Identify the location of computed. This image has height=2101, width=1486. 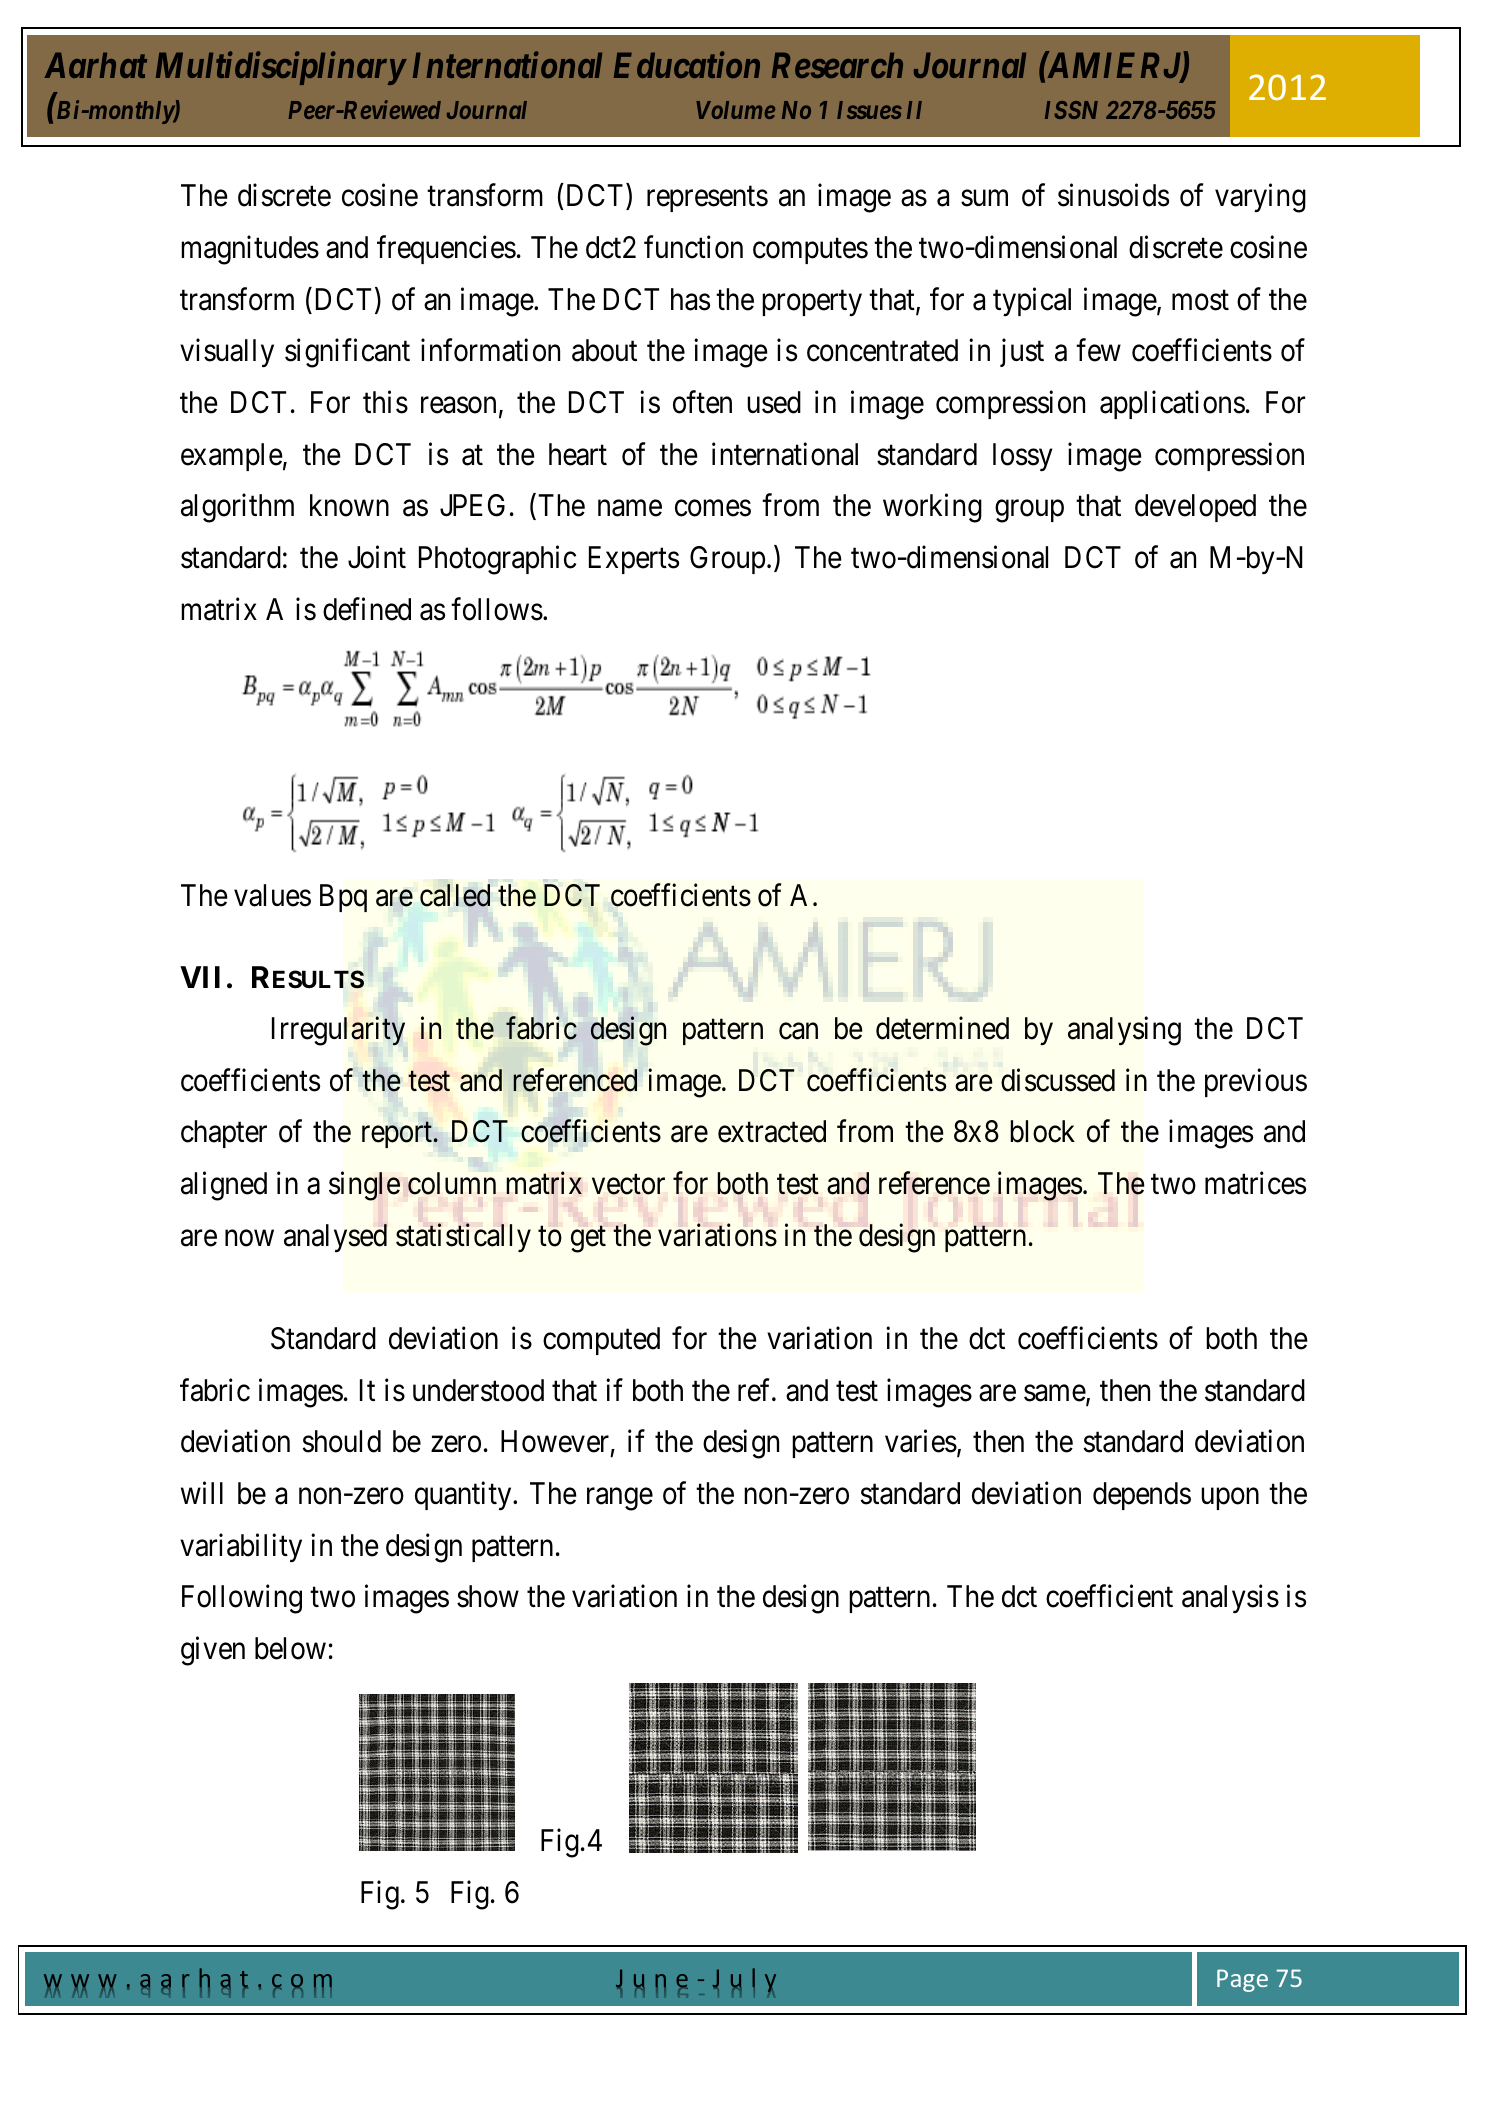
(601, 1341).
